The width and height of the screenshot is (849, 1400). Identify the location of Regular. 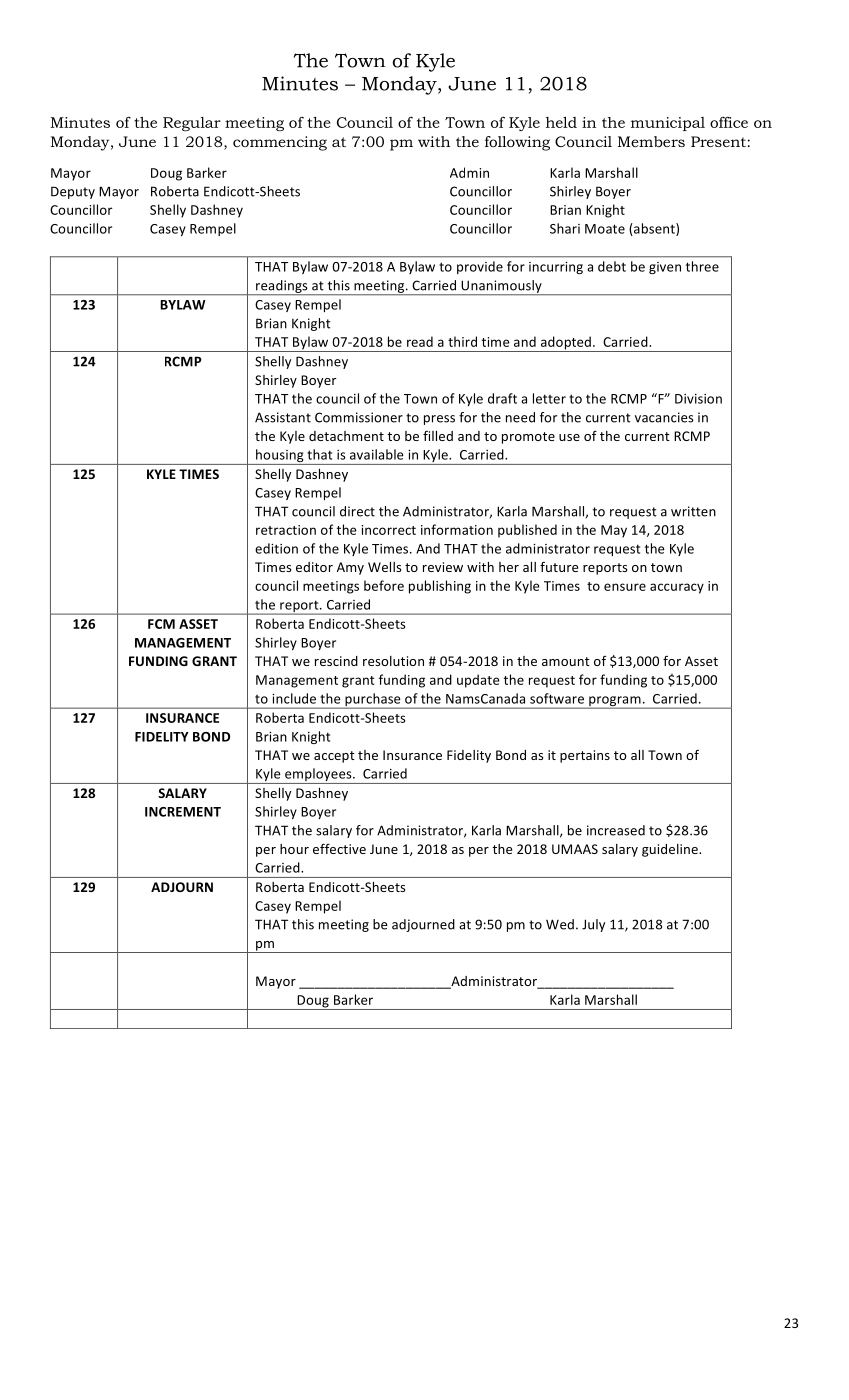
(192, 124).
